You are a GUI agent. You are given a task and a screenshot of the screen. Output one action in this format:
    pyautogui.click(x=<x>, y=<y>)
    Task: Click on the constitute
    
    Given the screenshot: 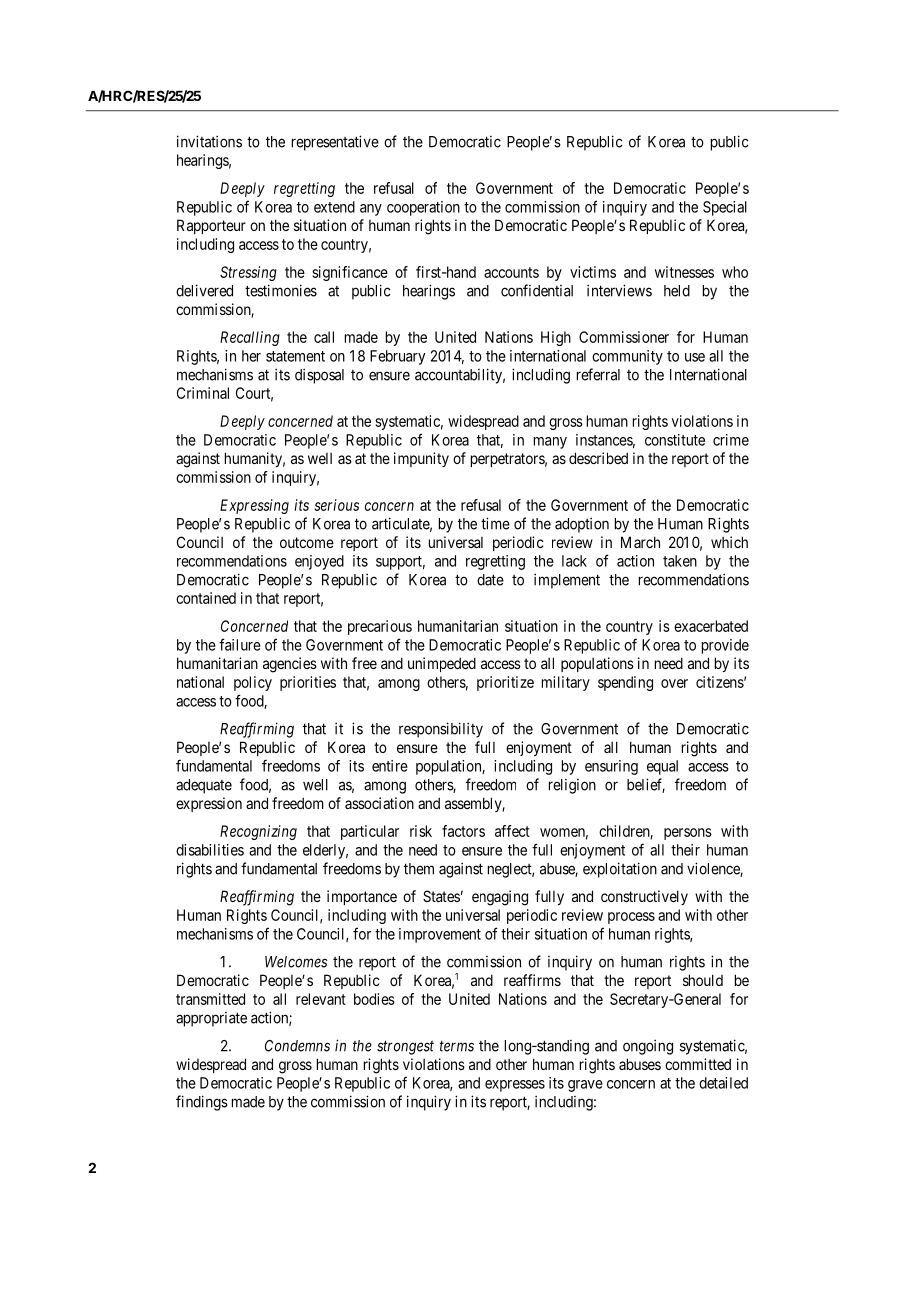 What is the action you would take?
    pyautogui.click(x=675, y=440)
